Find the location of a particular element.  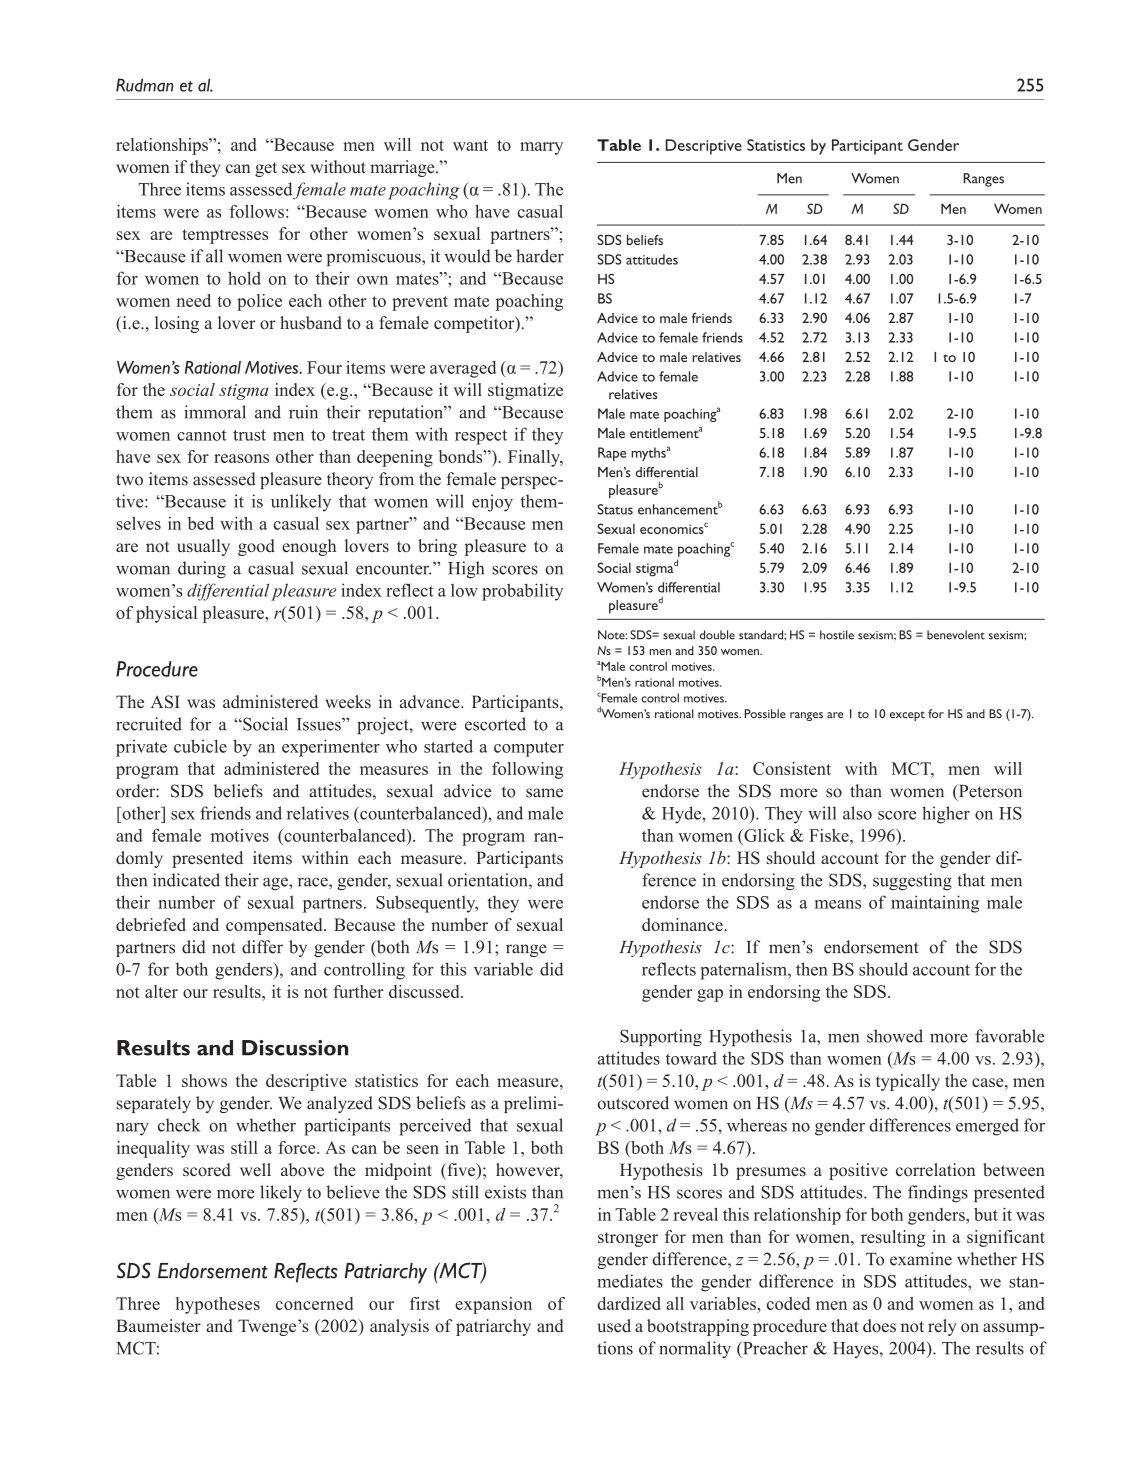

cubicle is located at coordinates (200, 746).
